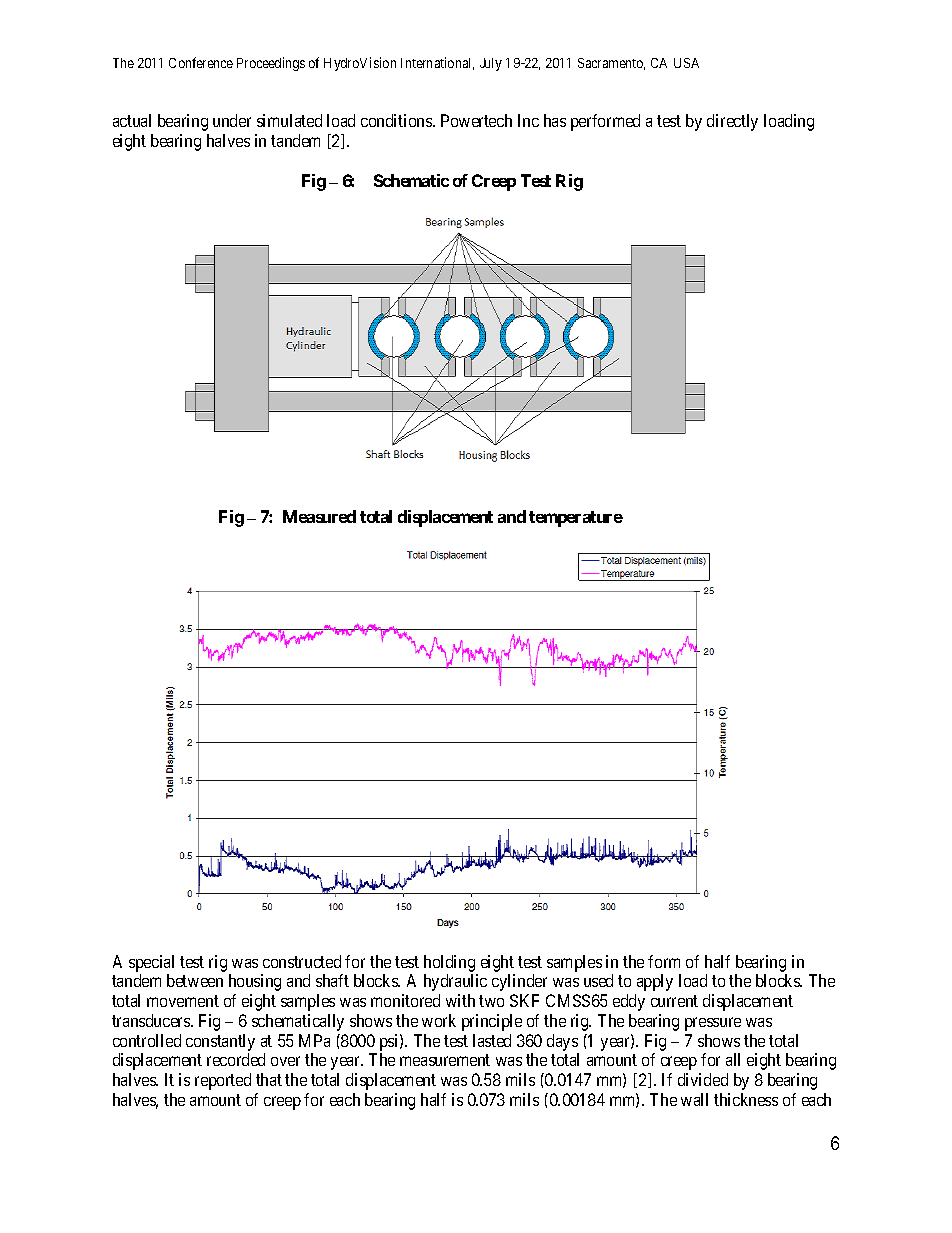  Describe the element at coordinates (655, 982) in the screenshot. I see `apply` at that location.
